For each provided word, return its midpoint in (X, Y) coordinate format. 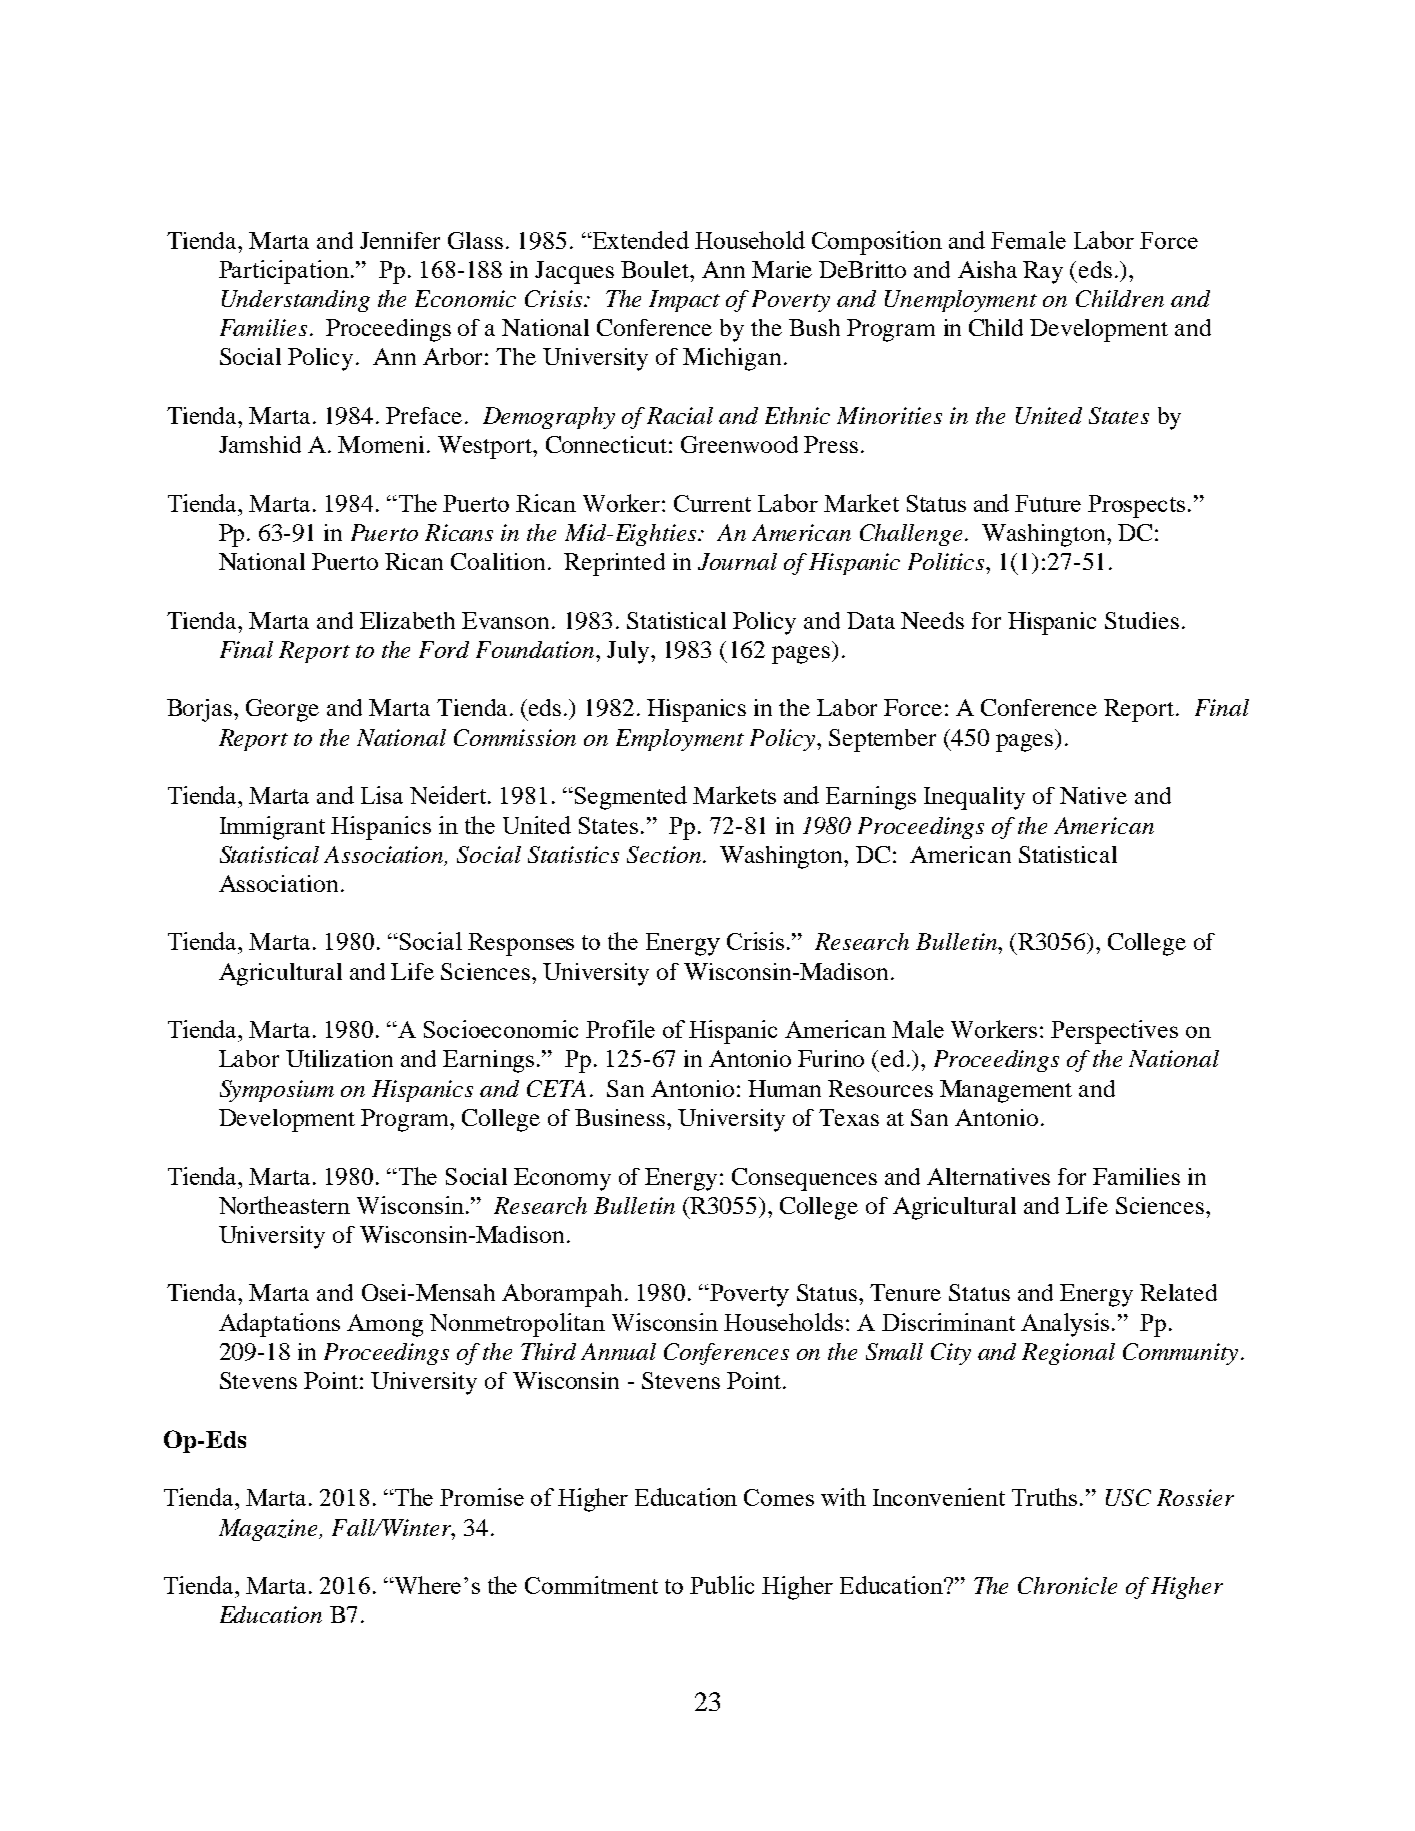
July (629, 652)
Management (1006, 1091)
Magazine (270, 1530)
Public (722, 1585)
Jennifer (400, 240)
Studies (1142, 620)
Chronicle (1067, 1585)
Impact (684, 301)
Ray (1043, 272)
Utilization (339, 1058)
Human (784, 1088)
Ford (444, 649)
